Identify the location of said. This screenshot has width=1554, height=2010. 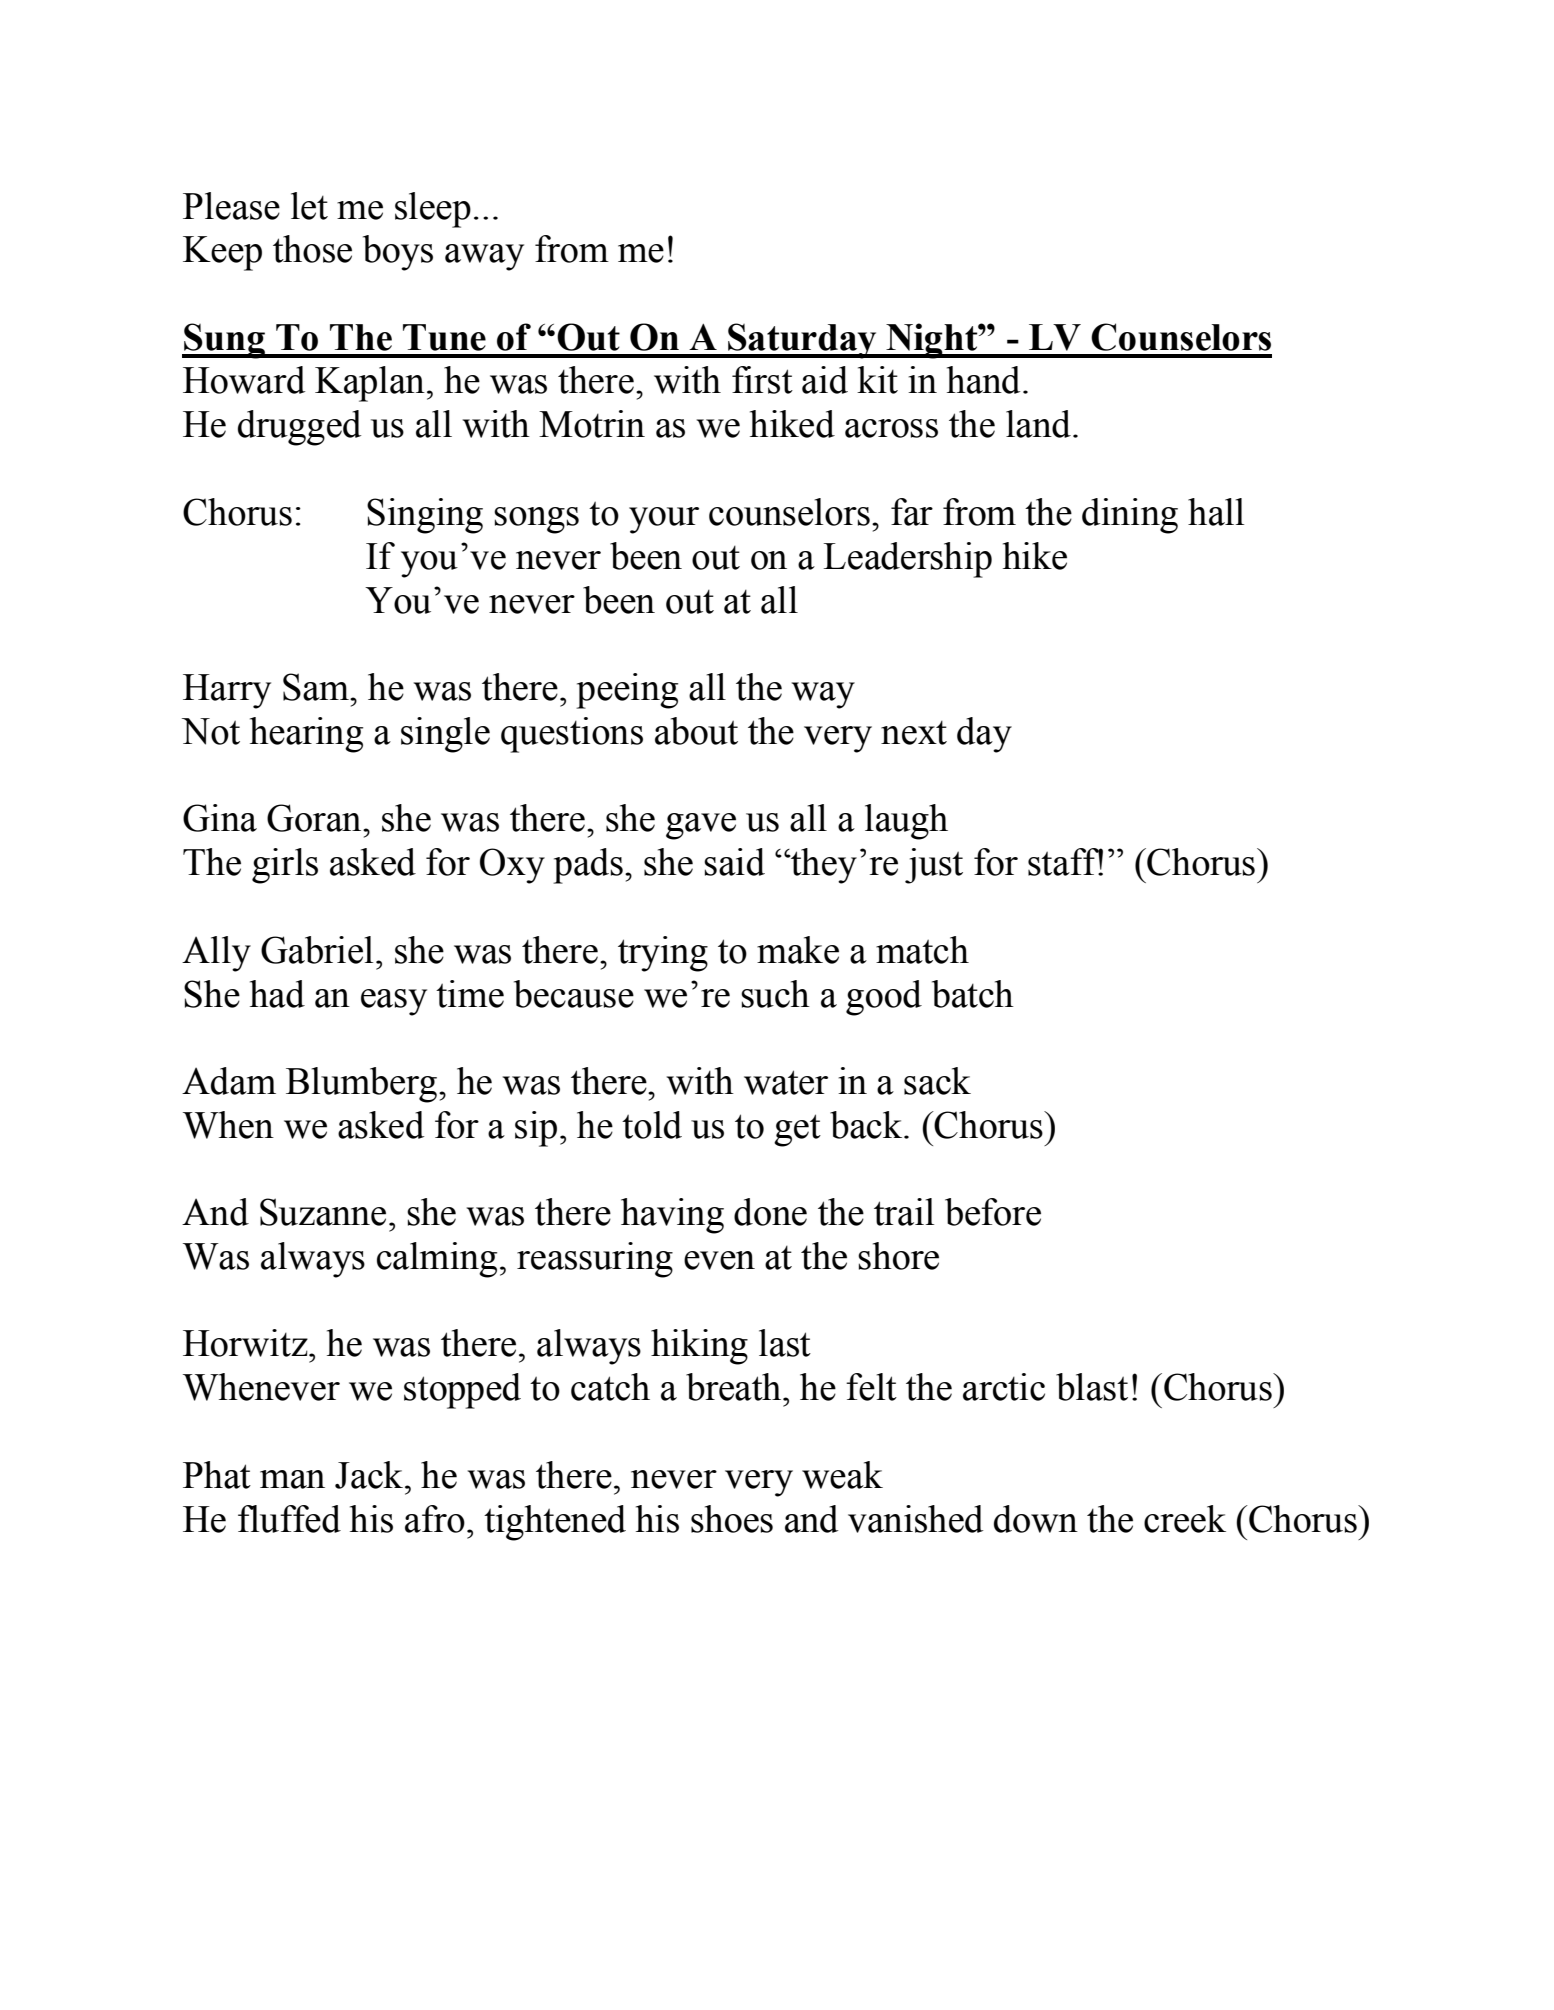
(734, 862).
